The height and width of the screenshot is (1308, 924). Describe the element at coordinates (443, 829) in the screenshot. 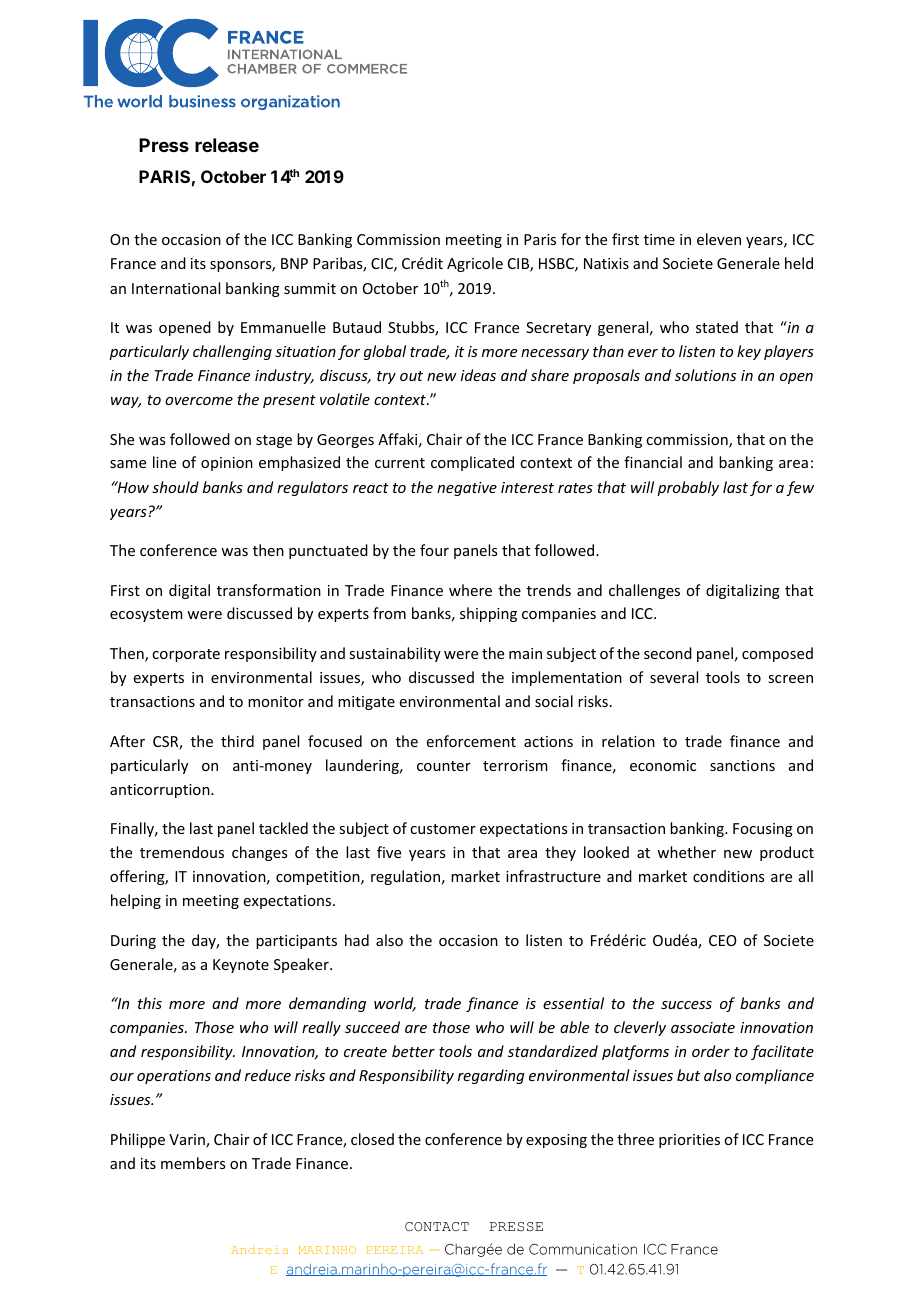

I see `customer` at that location.
